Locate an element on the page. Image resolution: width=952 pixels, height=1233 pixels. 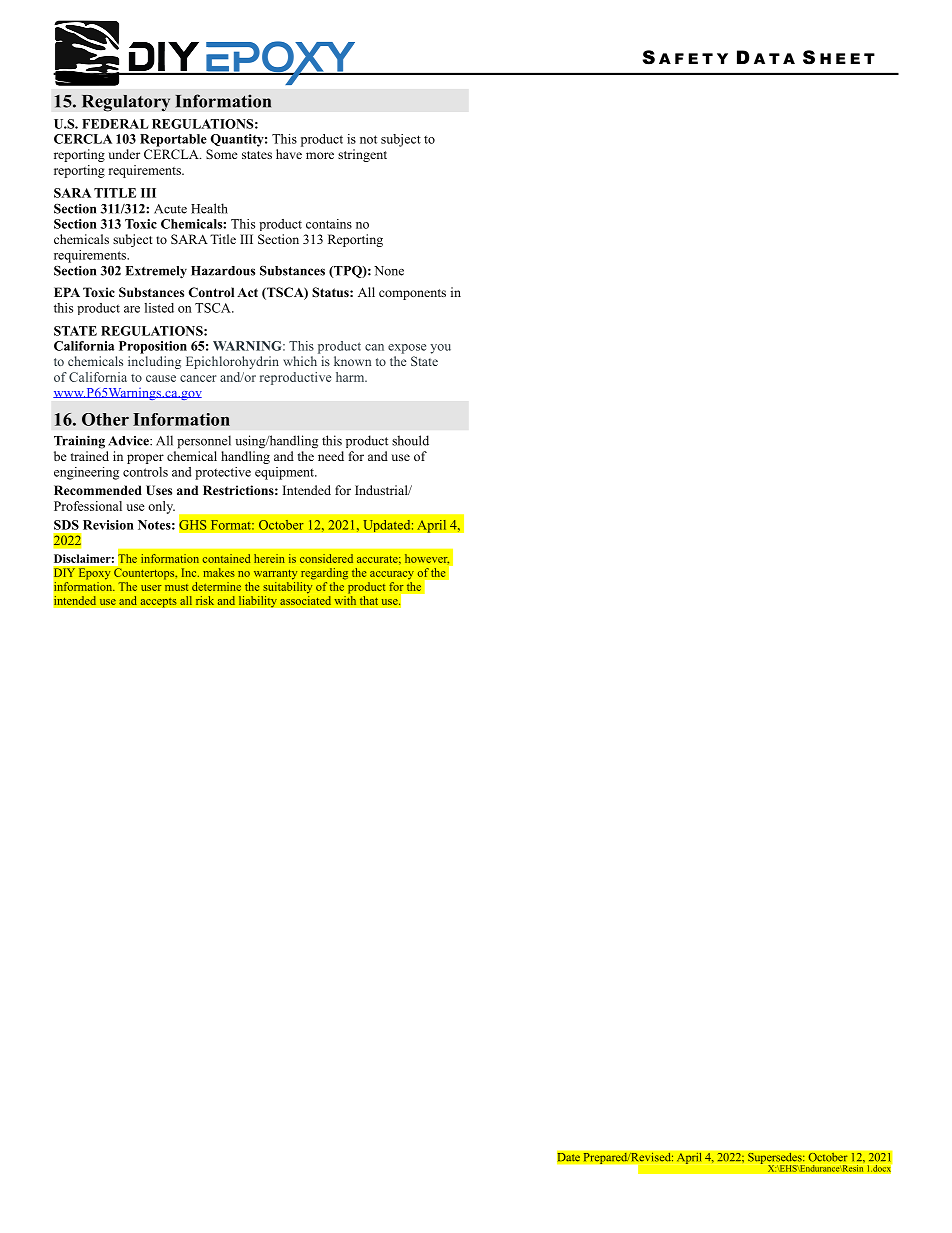
should is located at coordinates (410, 440).
